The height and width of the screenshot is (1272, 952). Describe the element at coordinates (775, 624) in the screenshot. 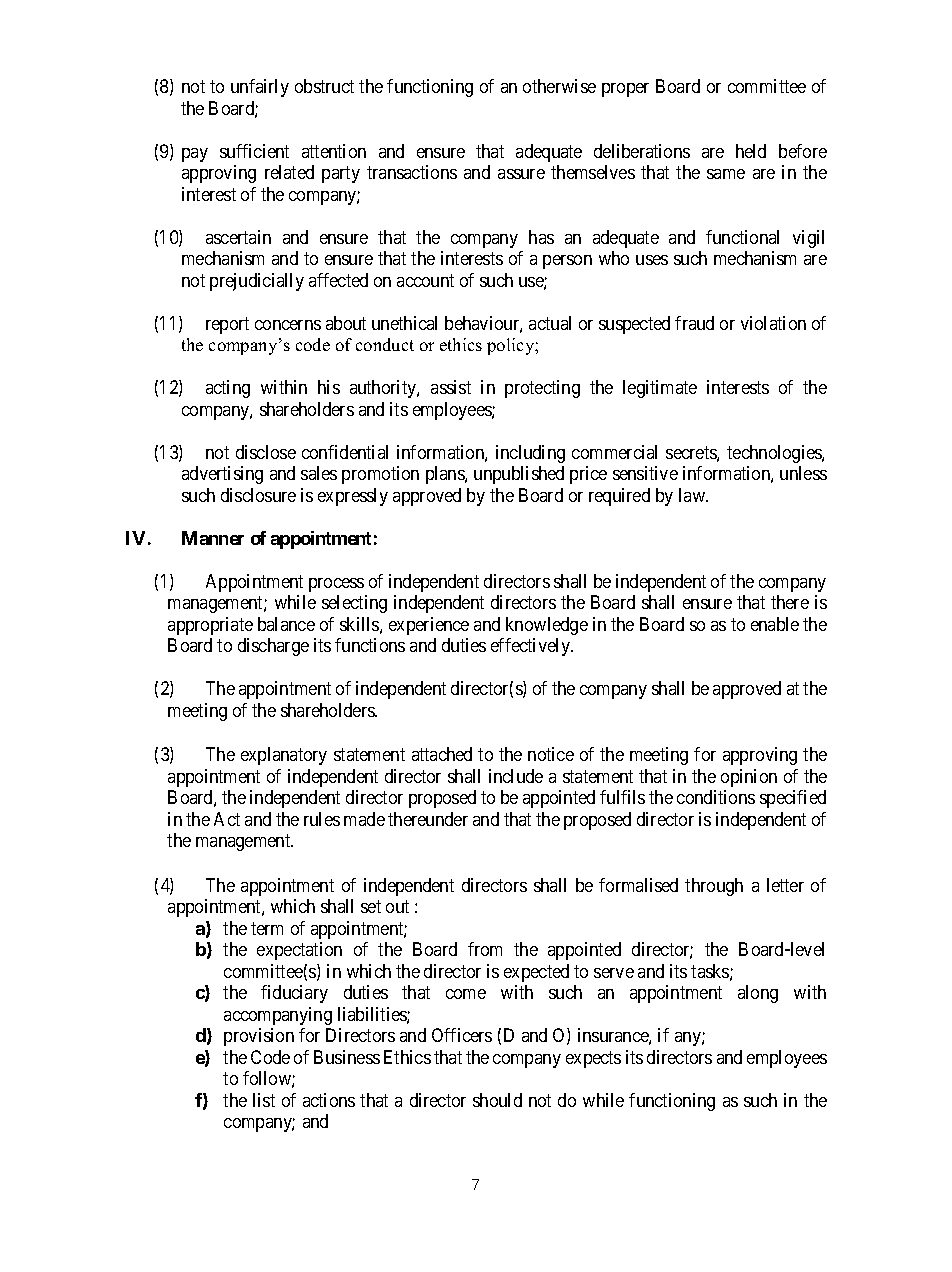

I see `enable` at that location.
